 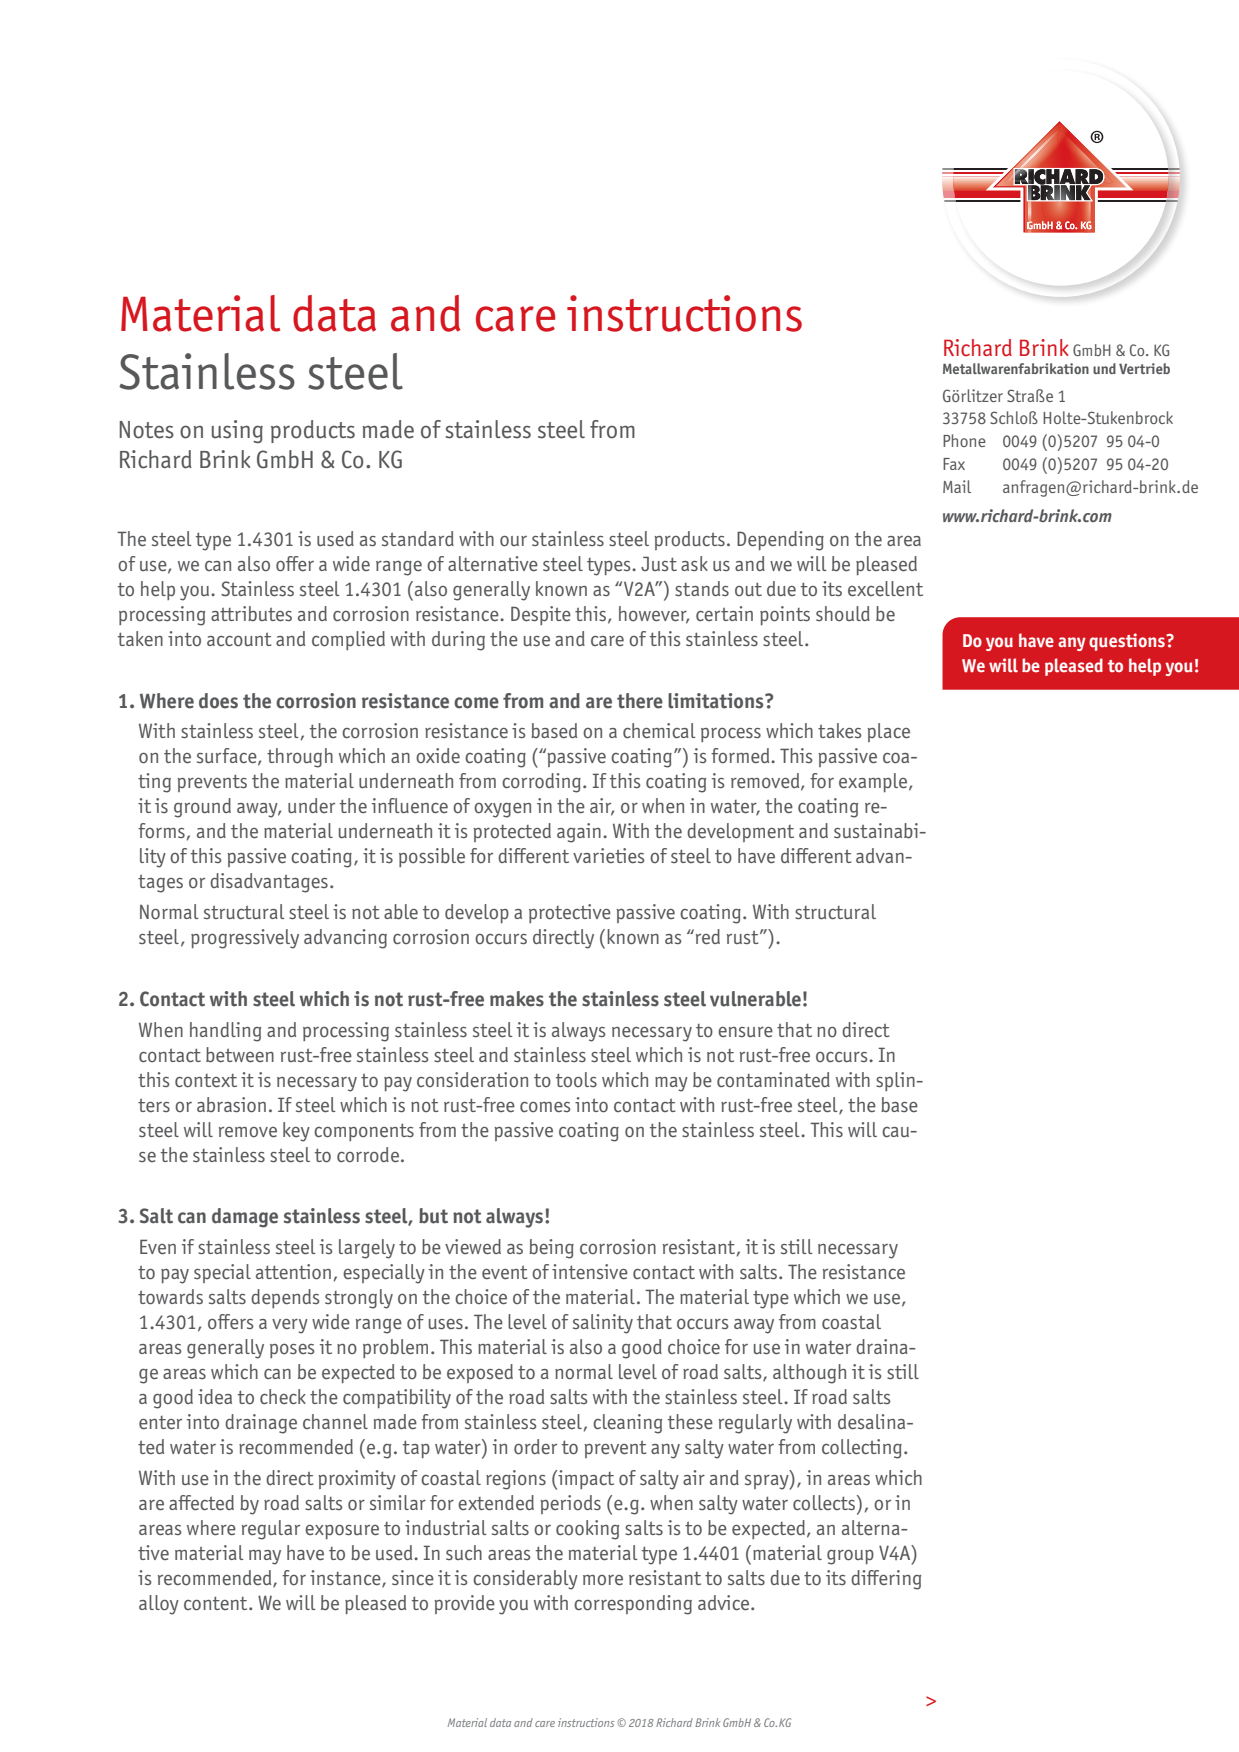 I want to click on using, so click(x=237, y=431).
